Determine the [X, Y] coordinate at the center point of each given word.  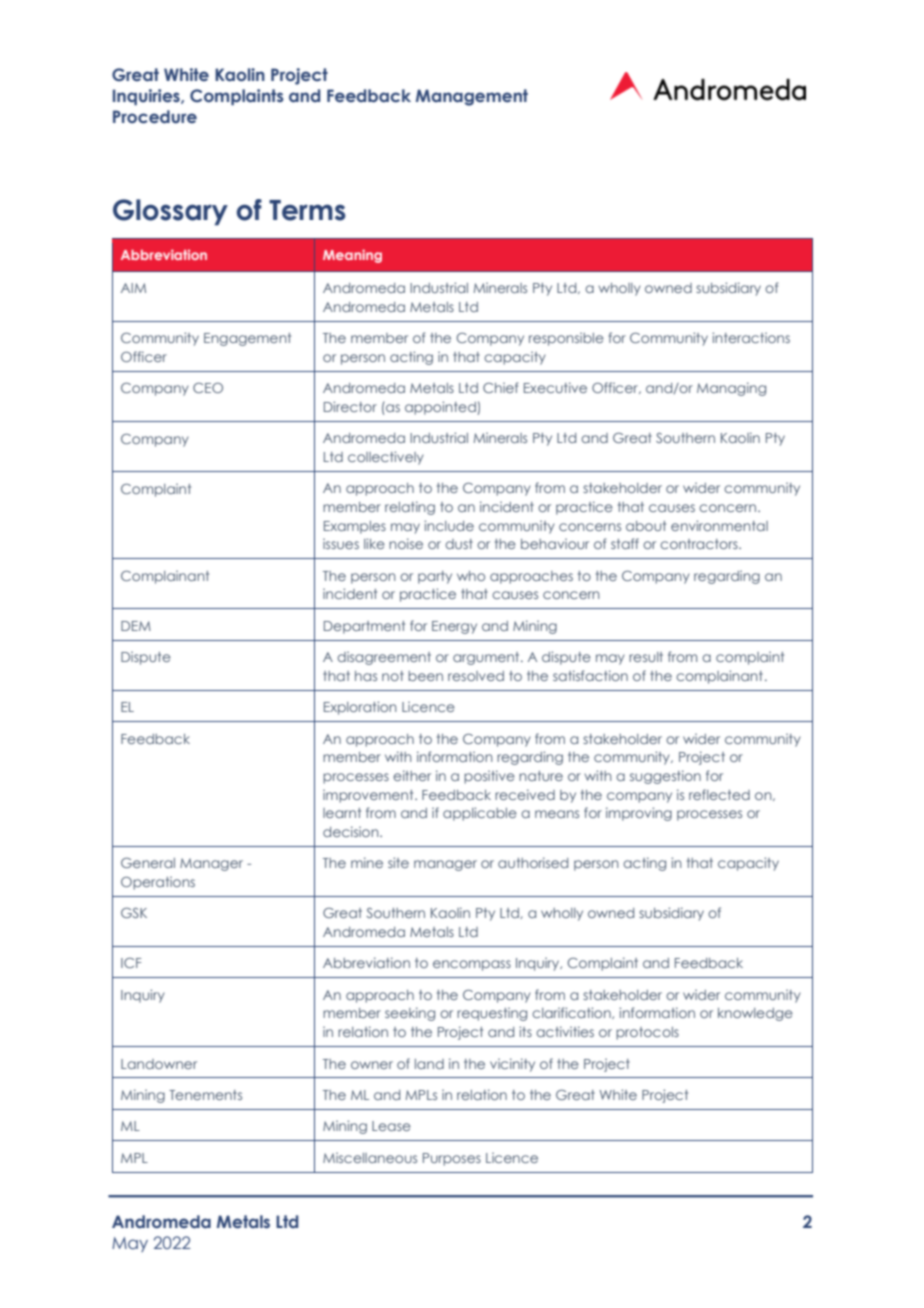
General [148, 863]
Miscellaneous [370, 1157]
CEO [208, 388]
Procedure [155, 117]
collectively [386, 458]
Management [472, 97]
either [412, 775]
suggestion [665, 777]
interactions [751, 337]
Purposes [452, 1159]
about [646, 526]
